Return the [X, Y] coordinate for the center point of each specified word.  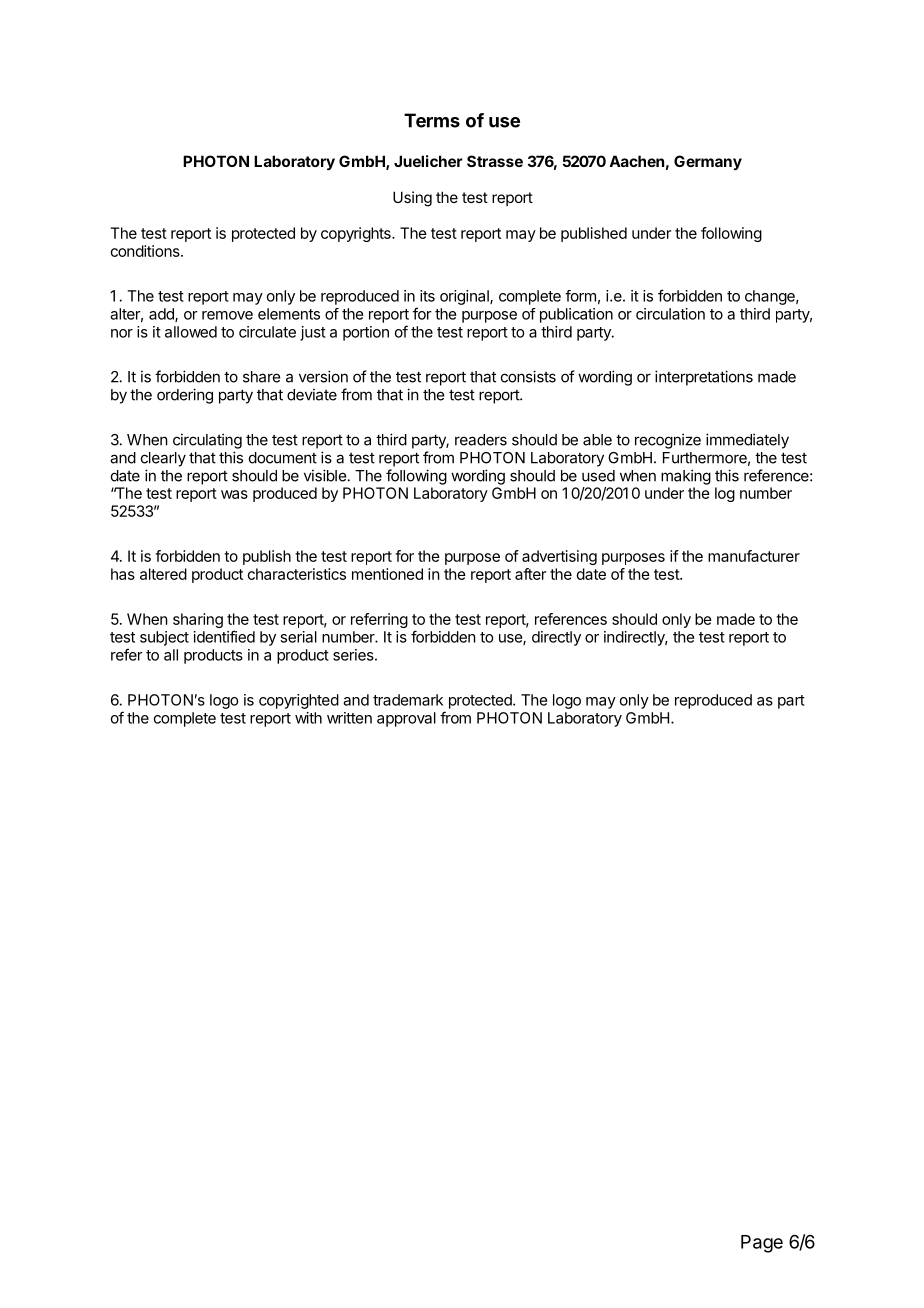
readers [481, 440]
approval [406, 719]
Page [762, 1244]
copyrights [357, 234]
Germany [708, 162]
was [234, 494]
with [308, 718]
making [686, 477]
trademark [408, 700]
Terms [432, 120]
